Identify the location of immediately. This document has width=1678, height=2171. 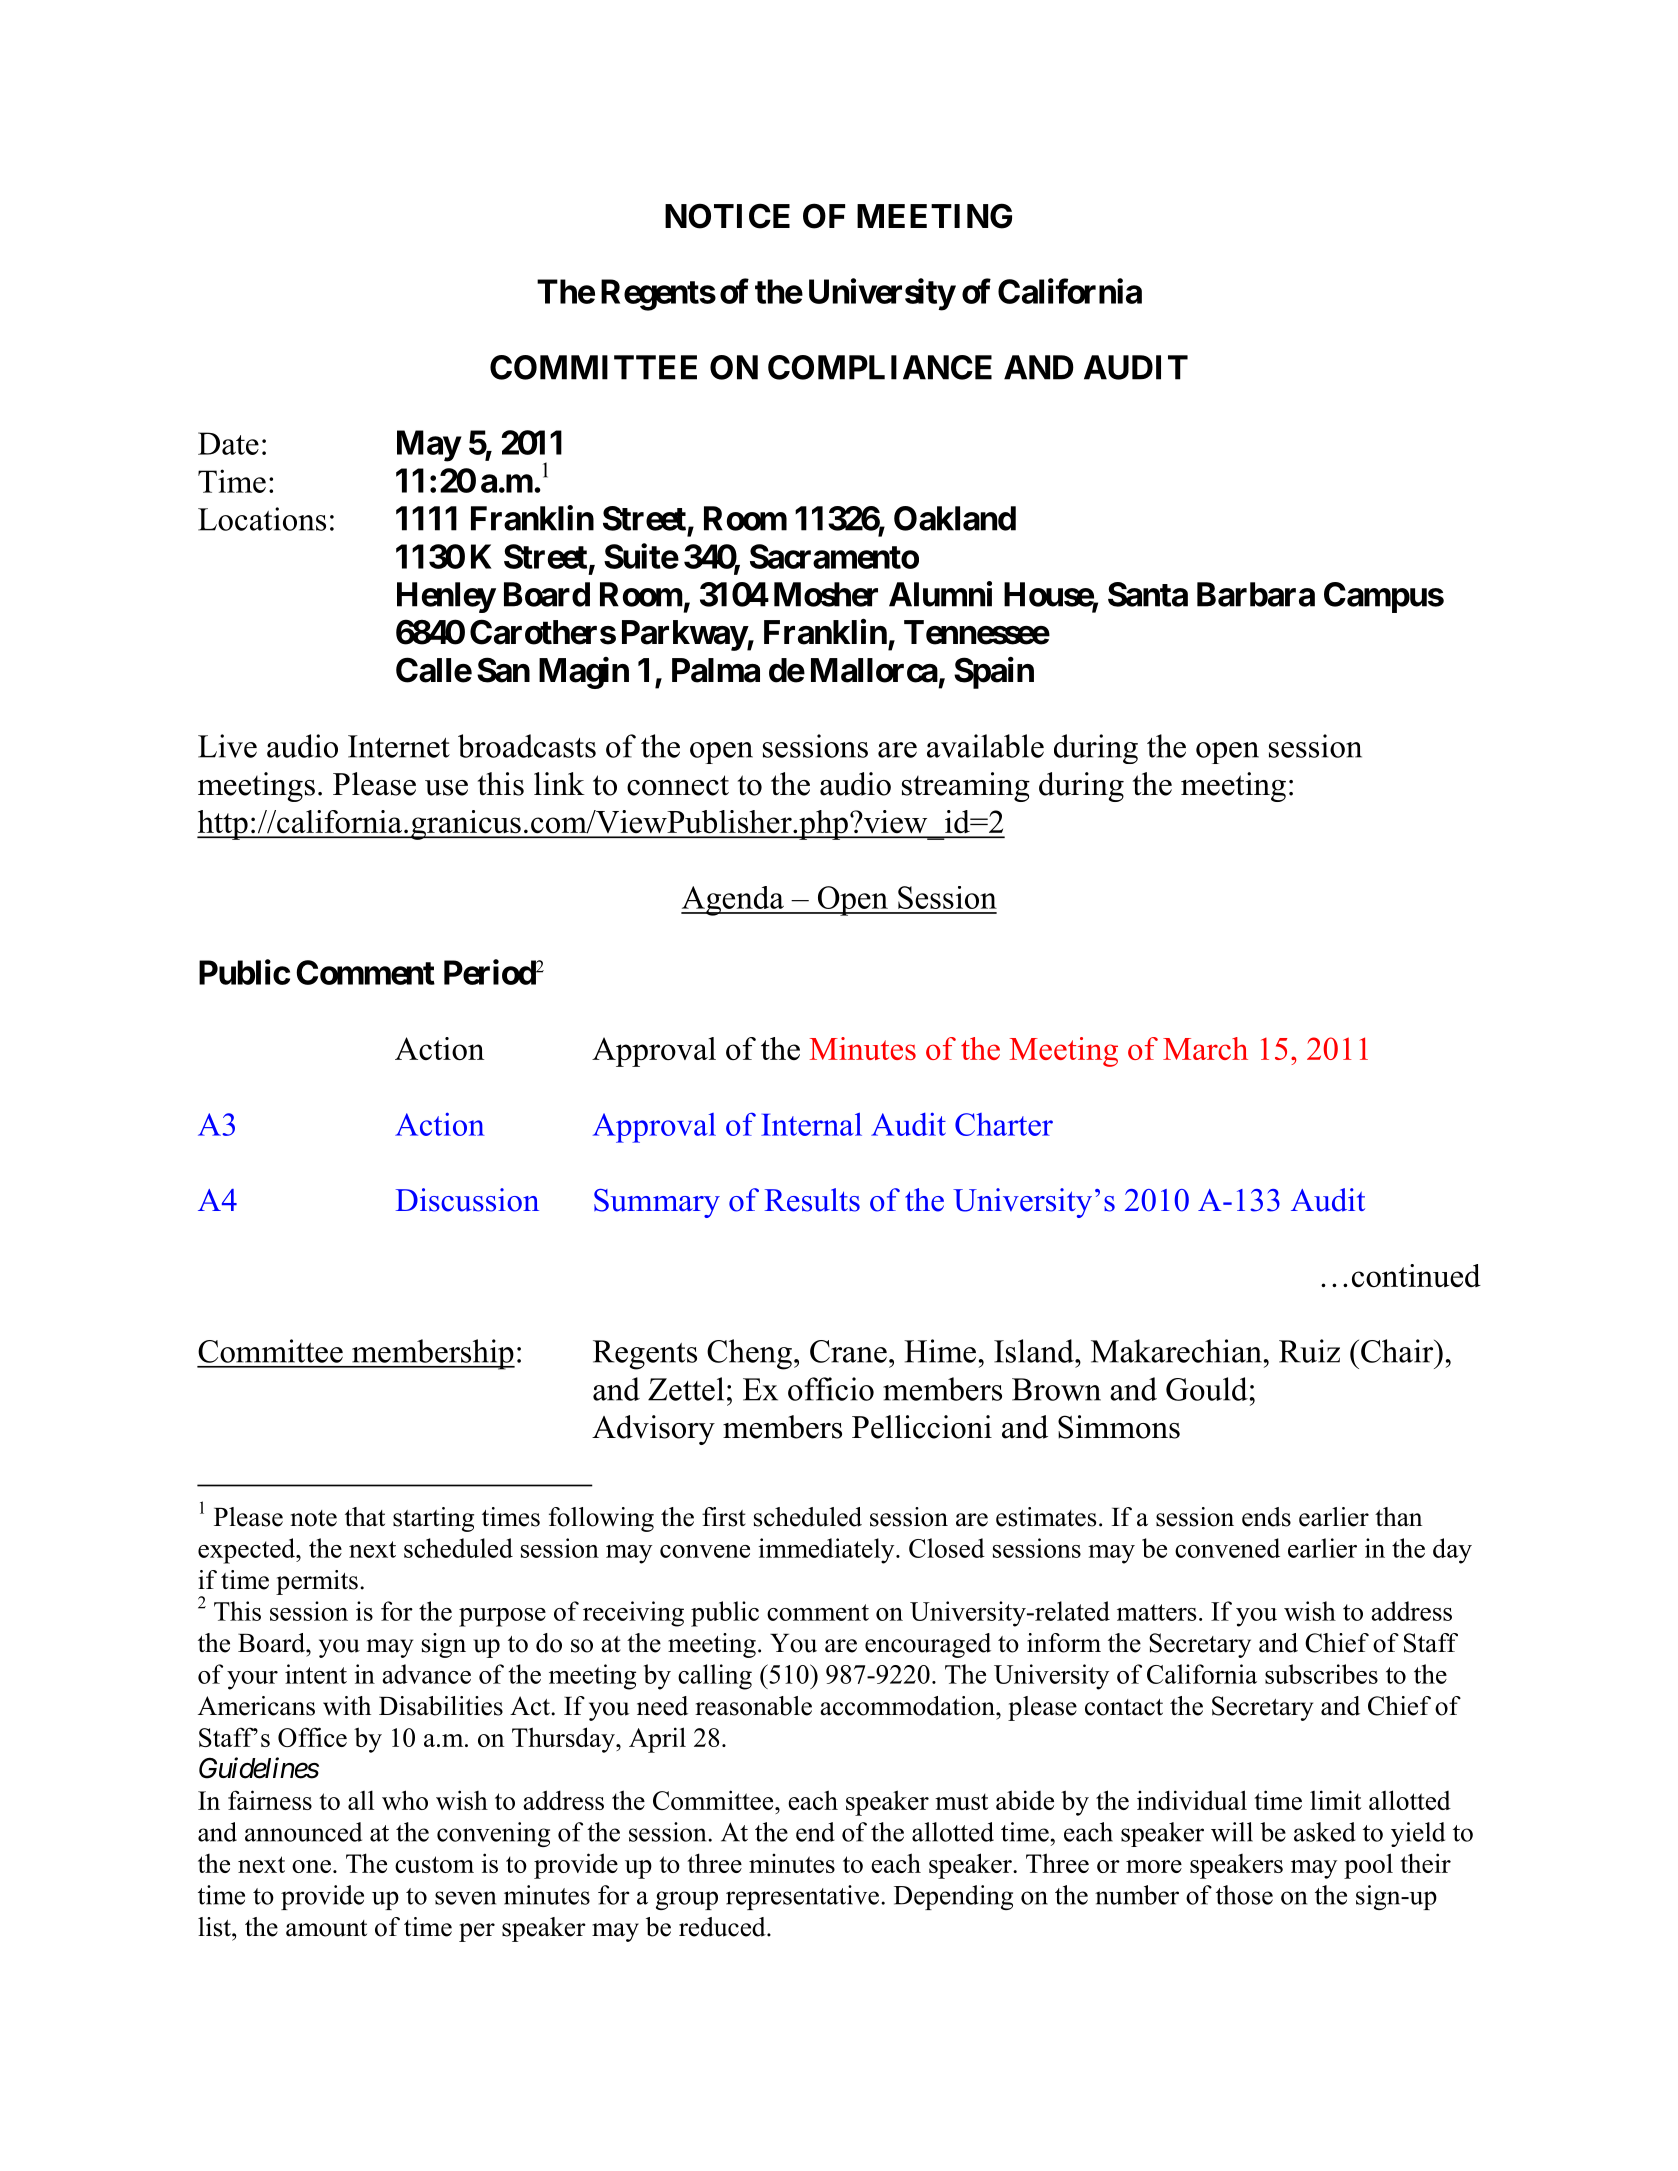
(827, 1551).
